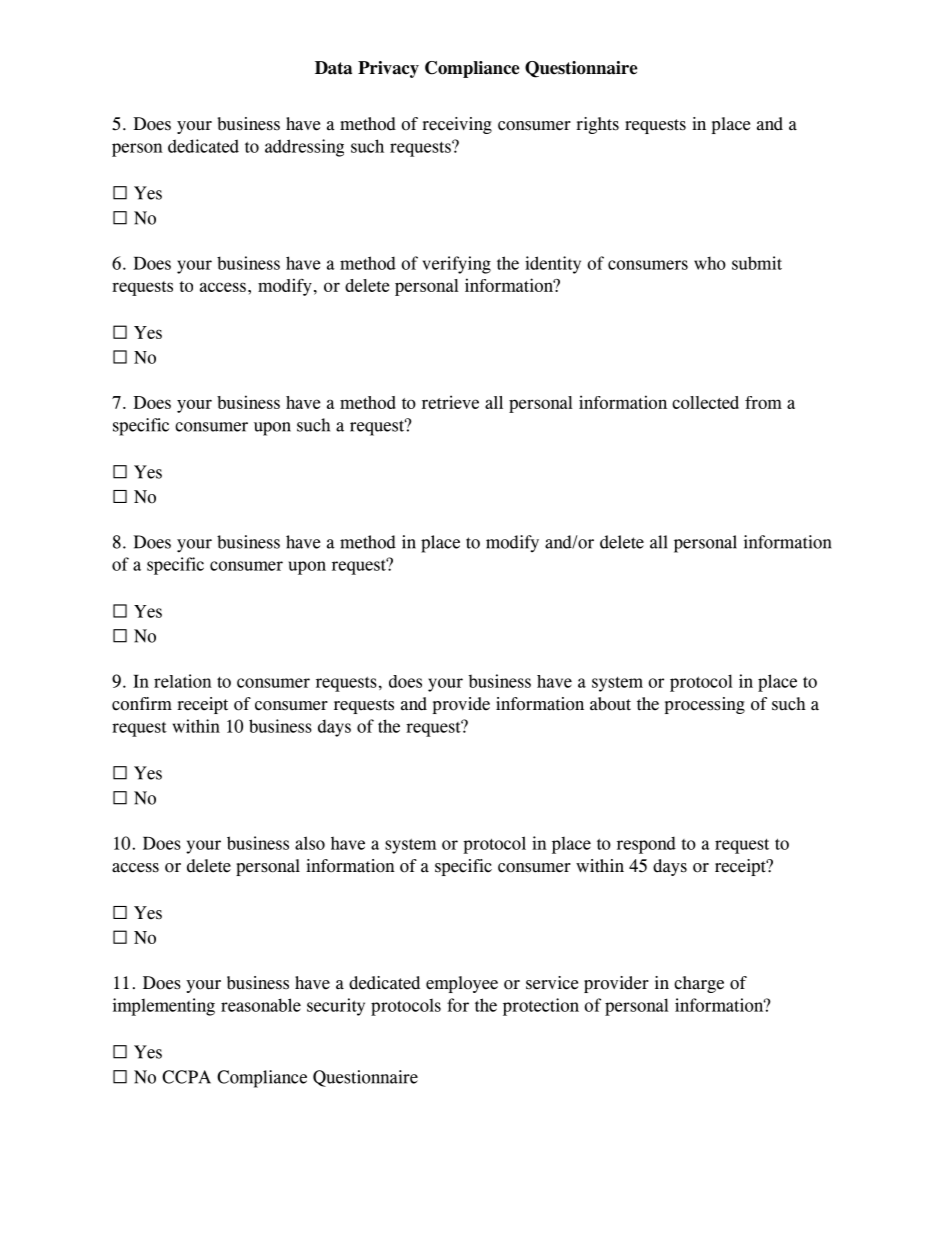 Image resolution: width=952 pixels, height=1233 pixels. Describe the element at coordinates (304, 148) in the document. I see `addressing` at that location.
